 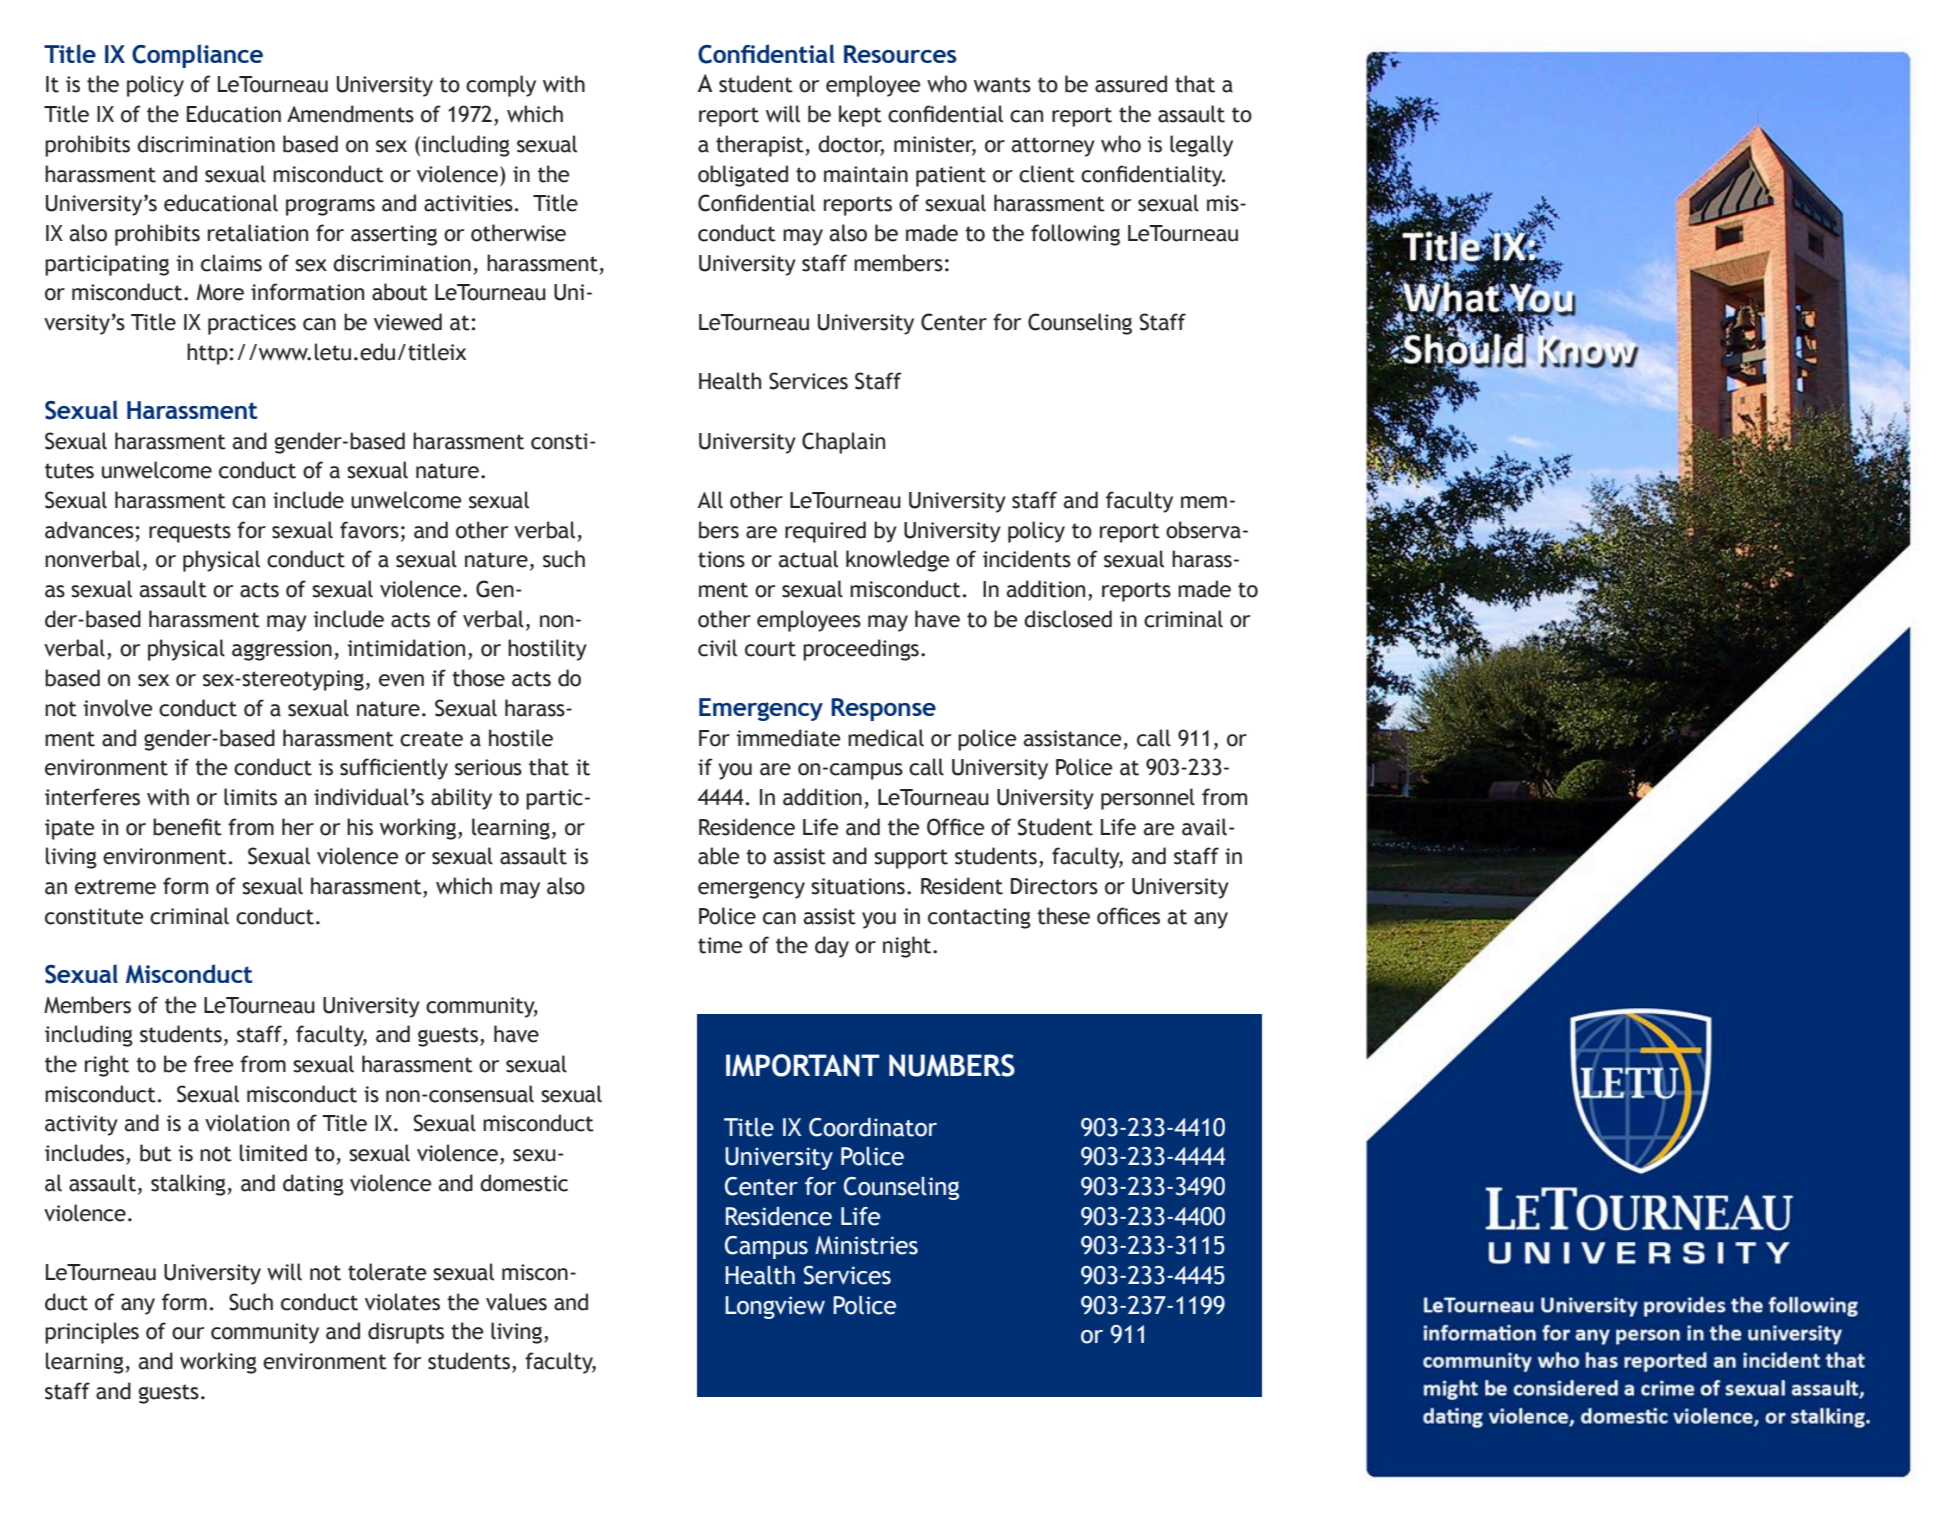 I want to click on time, so click(x=720, y=945).
